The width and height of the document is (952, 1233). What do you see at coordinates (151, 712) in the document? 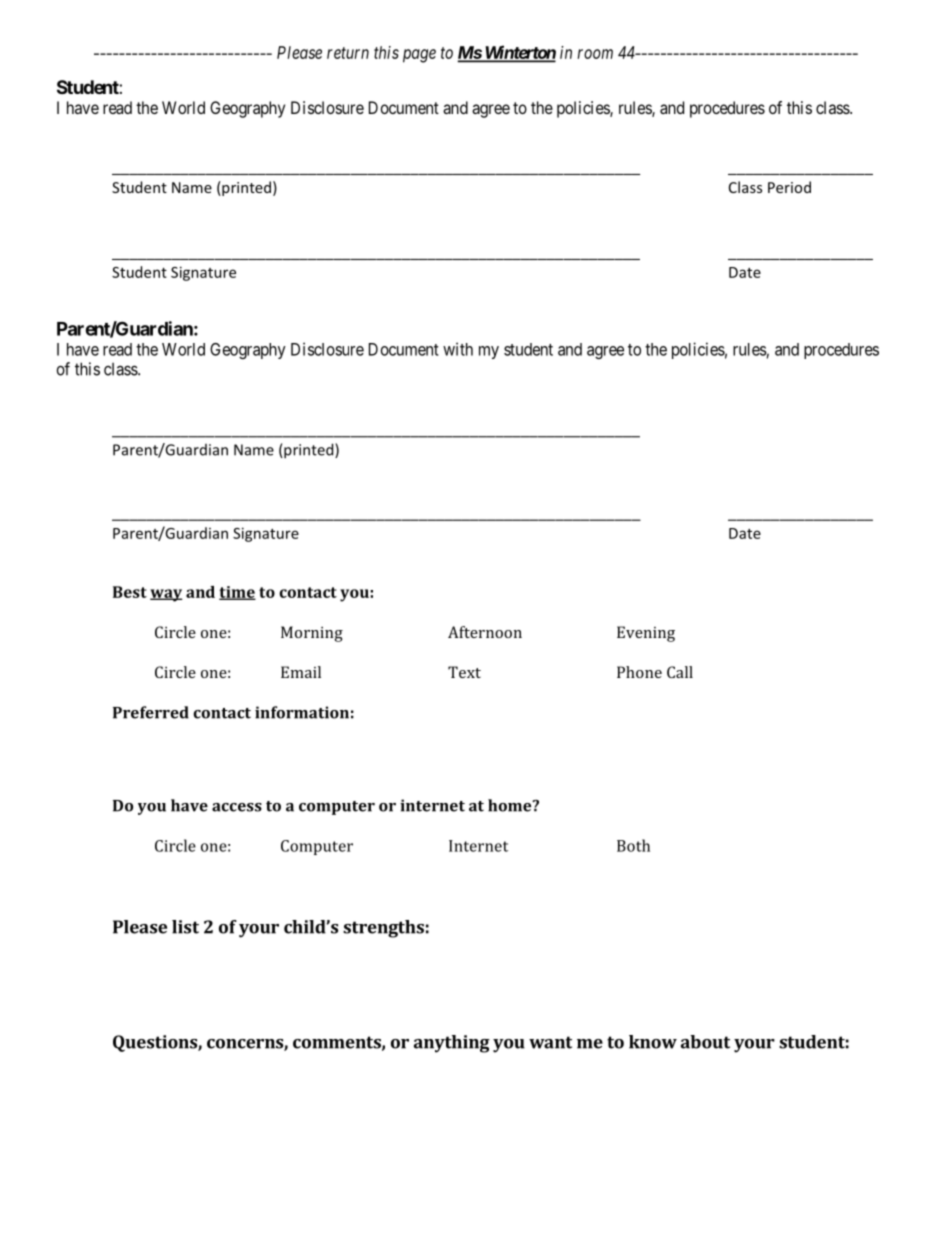
I see `Preferred` at bounding box center [151, 712].
